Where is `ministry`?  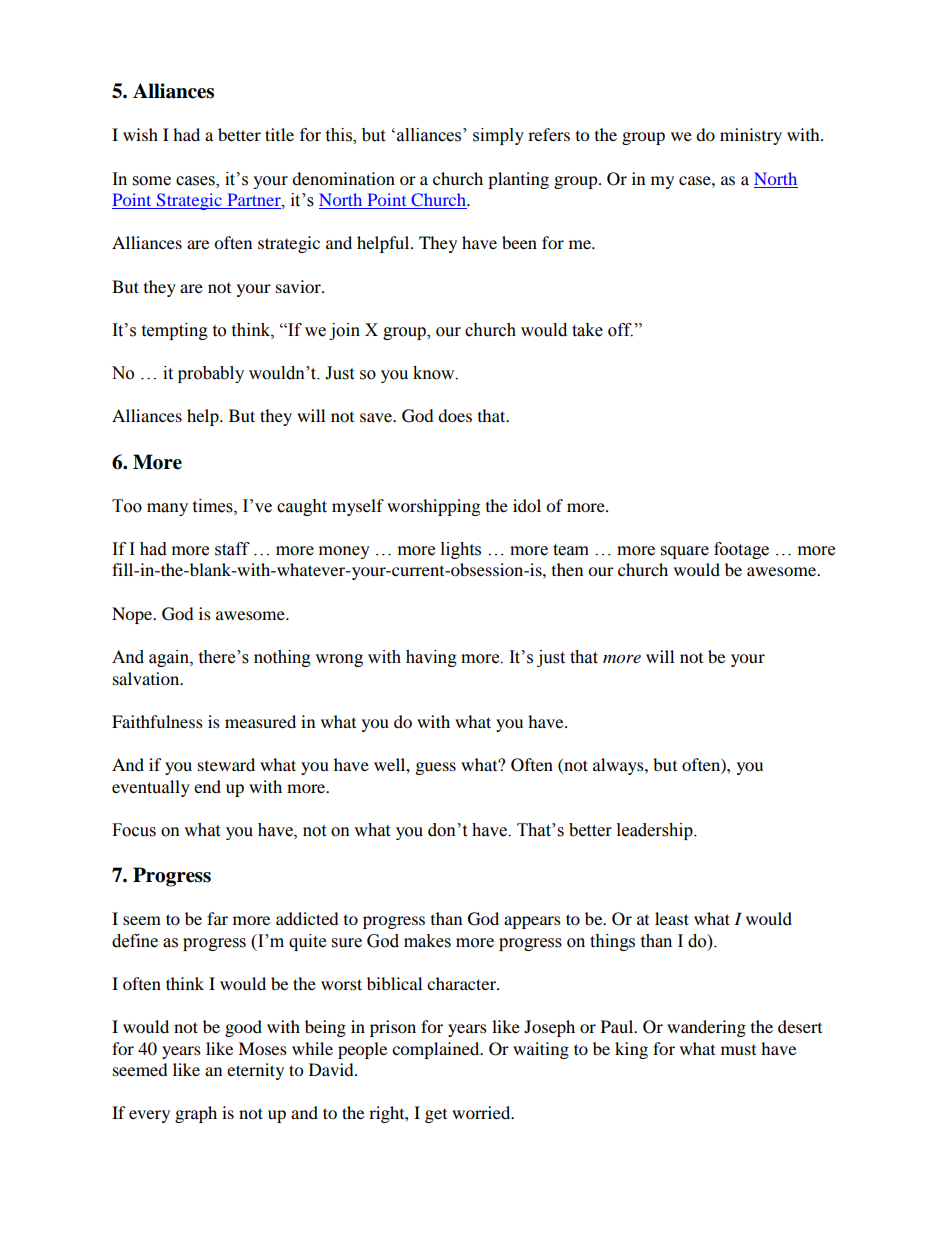 ministry is located at coordinates (751, 136).
